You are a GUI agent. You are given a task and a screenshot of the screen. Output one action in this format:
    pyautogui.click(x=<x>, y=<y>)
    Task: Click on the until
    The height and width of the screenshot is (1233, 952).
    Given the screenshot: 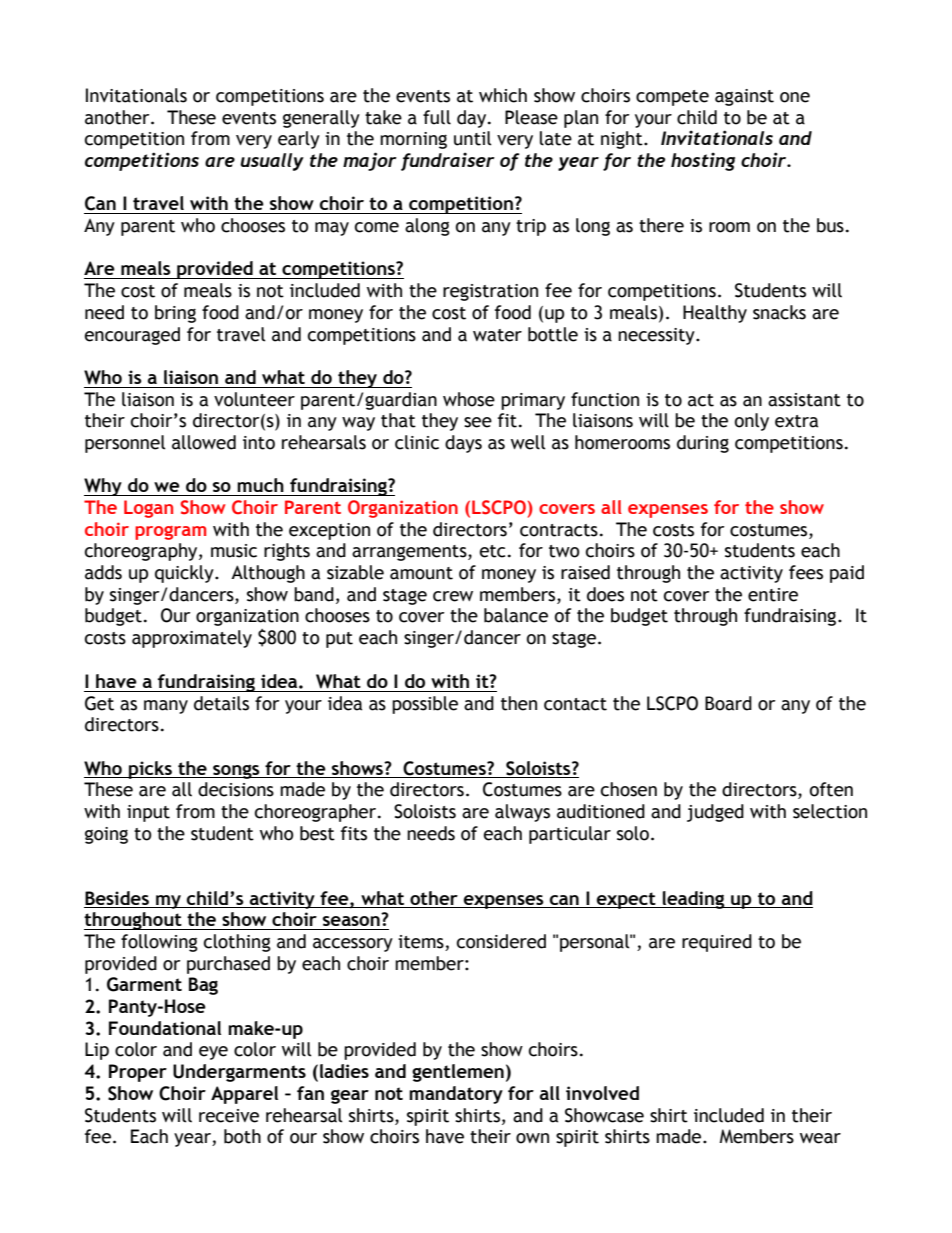 What is the action you would take?
    pyautogui.click(x=473, y=138)
